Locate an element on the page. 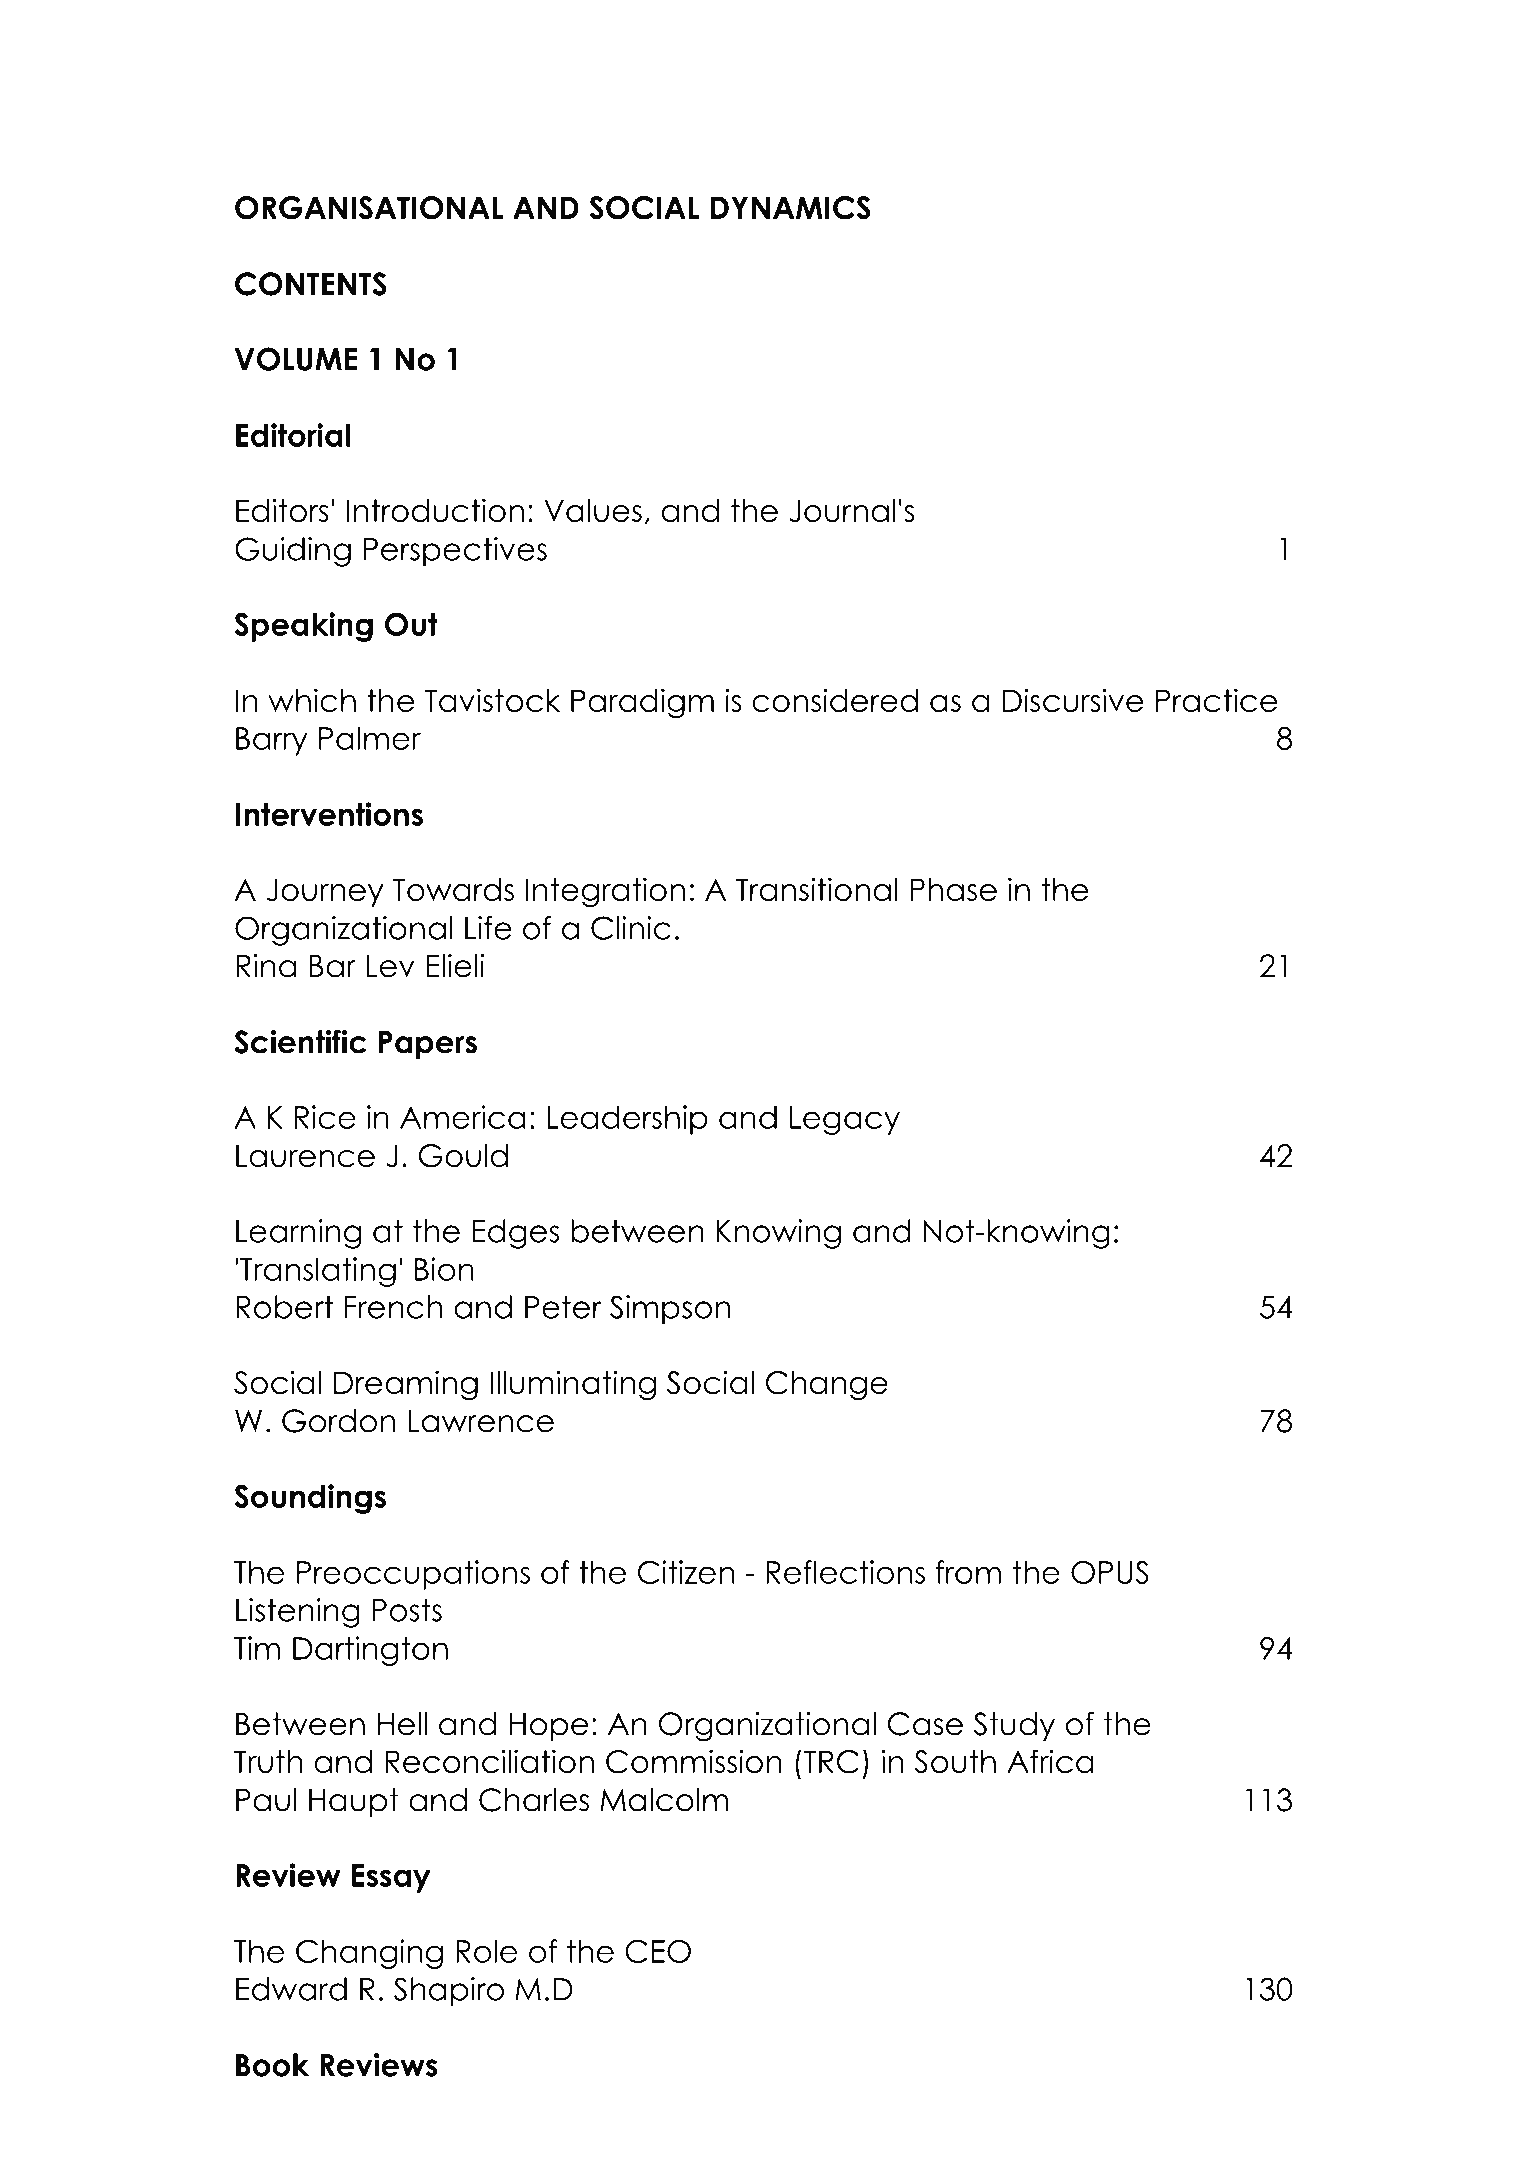 This image has height=2169, width=1534. Changing is located at coordinates (369, 1954).
